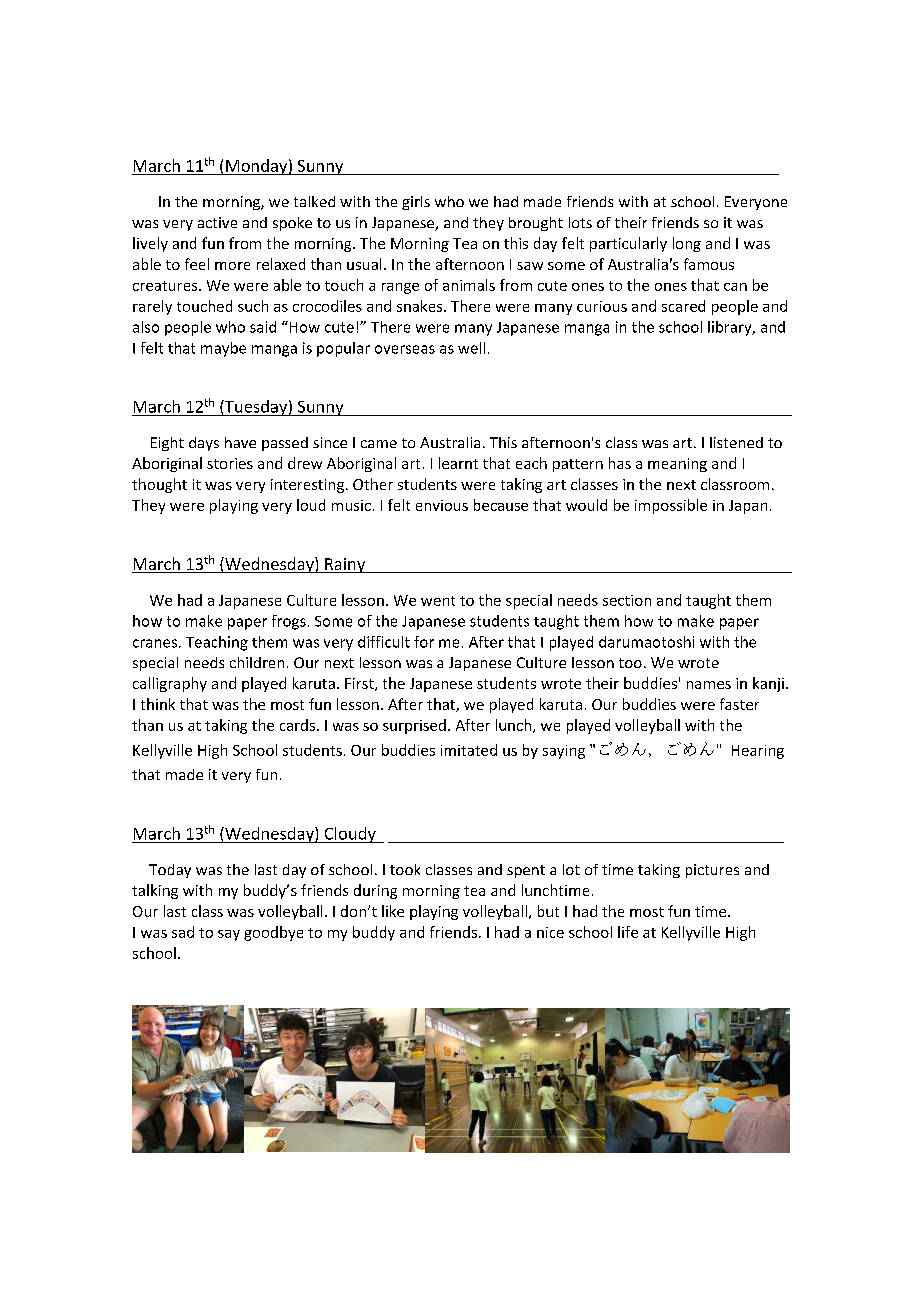 The width and height of the screenshot is (924, 1308). I want to click on sad, so click(183, 932).
